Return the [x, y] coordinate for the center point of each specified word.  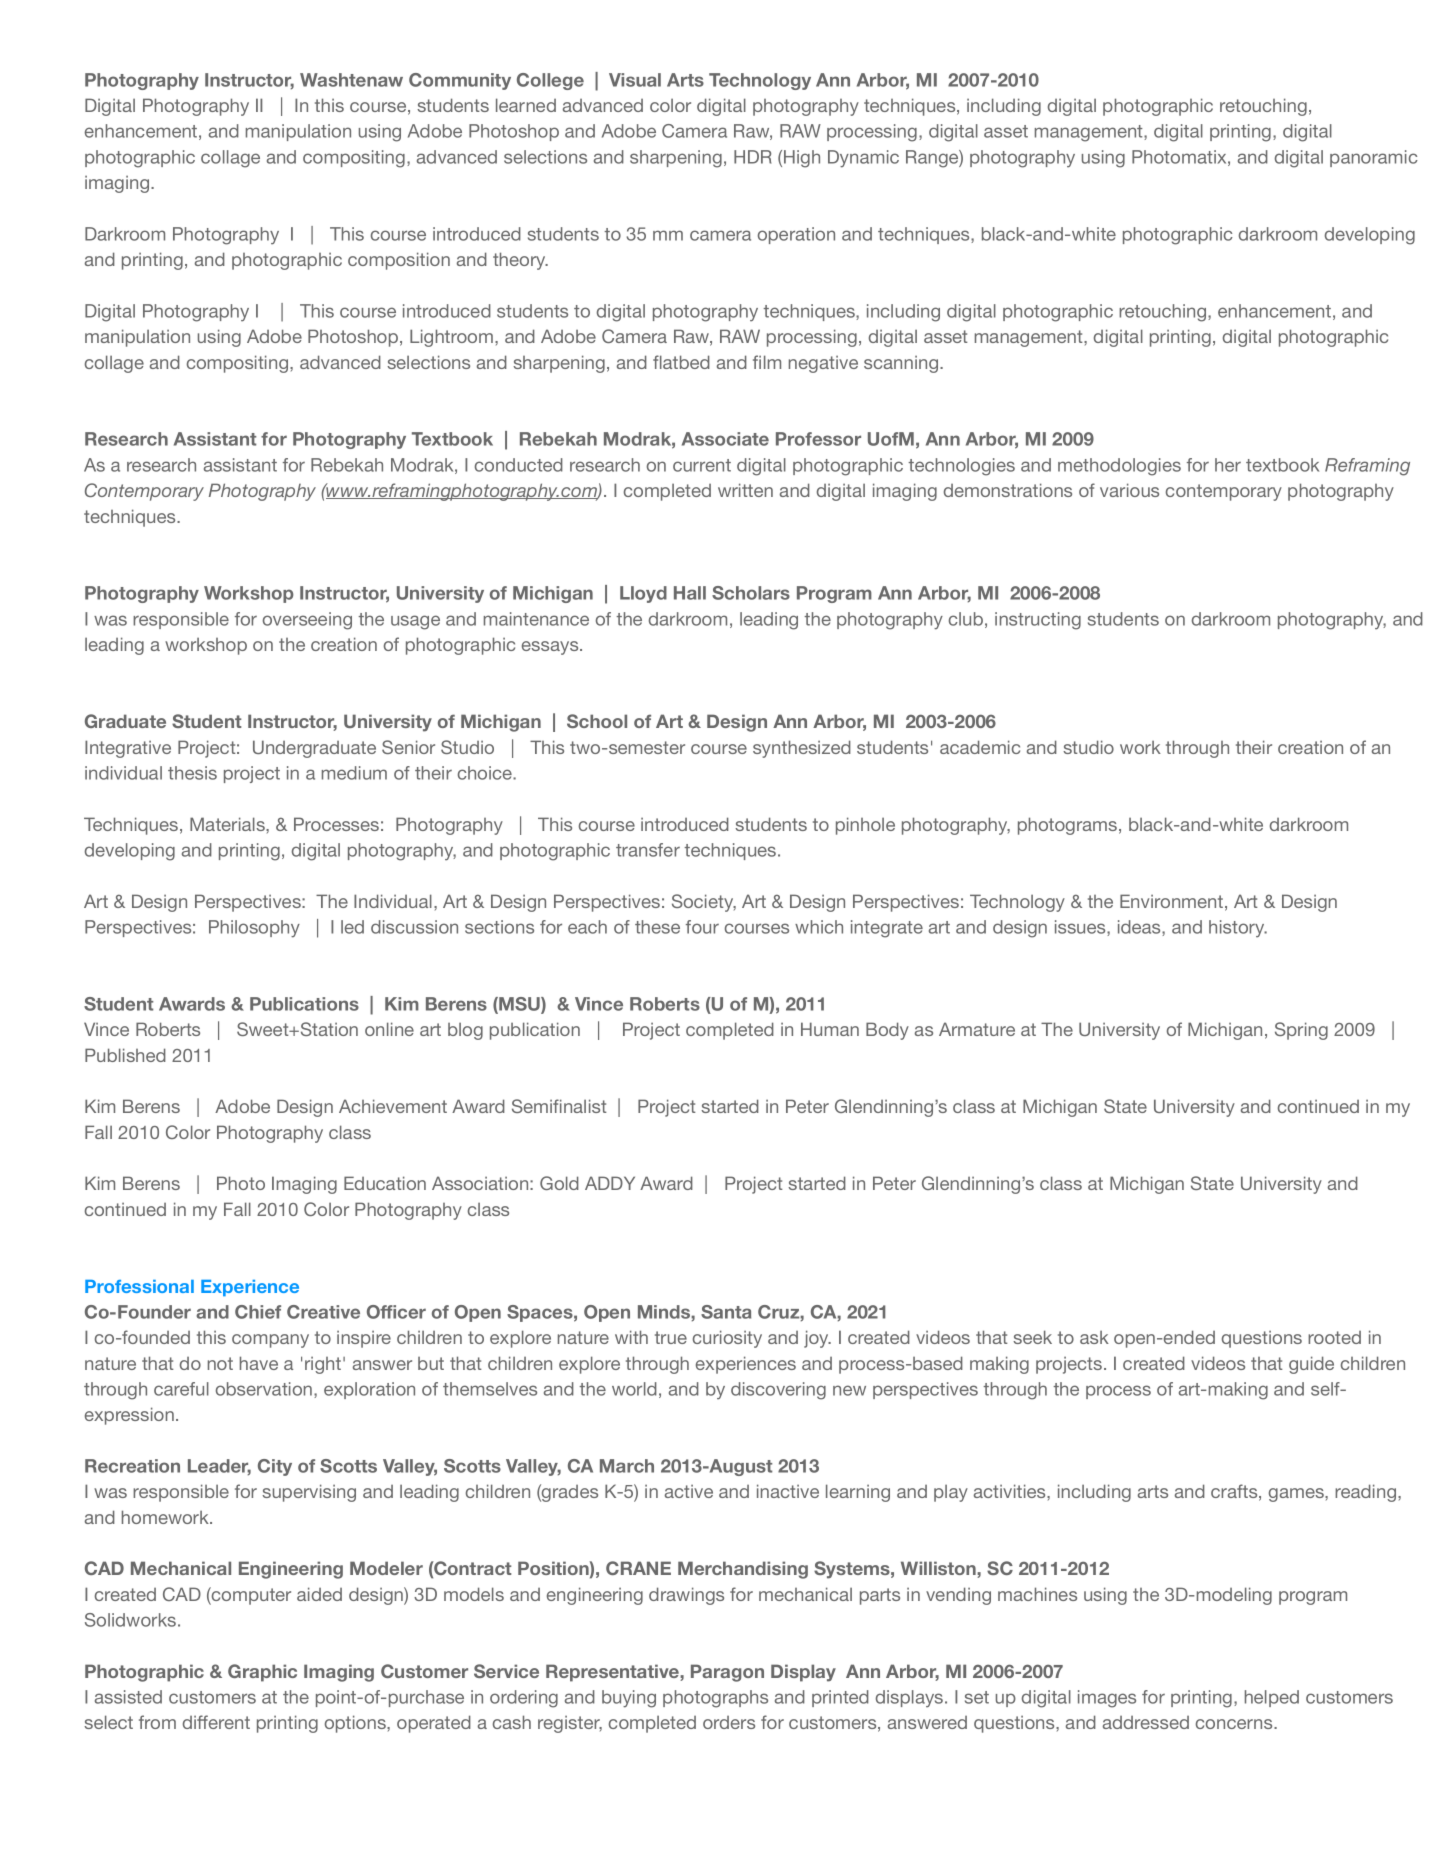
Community [460, 81]
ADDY [610, 1183]
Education [385, 1183]
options [356, 1724]
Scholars [751, 593]
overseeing [307, 621]
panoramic [1374, 158]
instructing [1038, 621]
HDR [752, 157]
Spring [1301, 1031]
